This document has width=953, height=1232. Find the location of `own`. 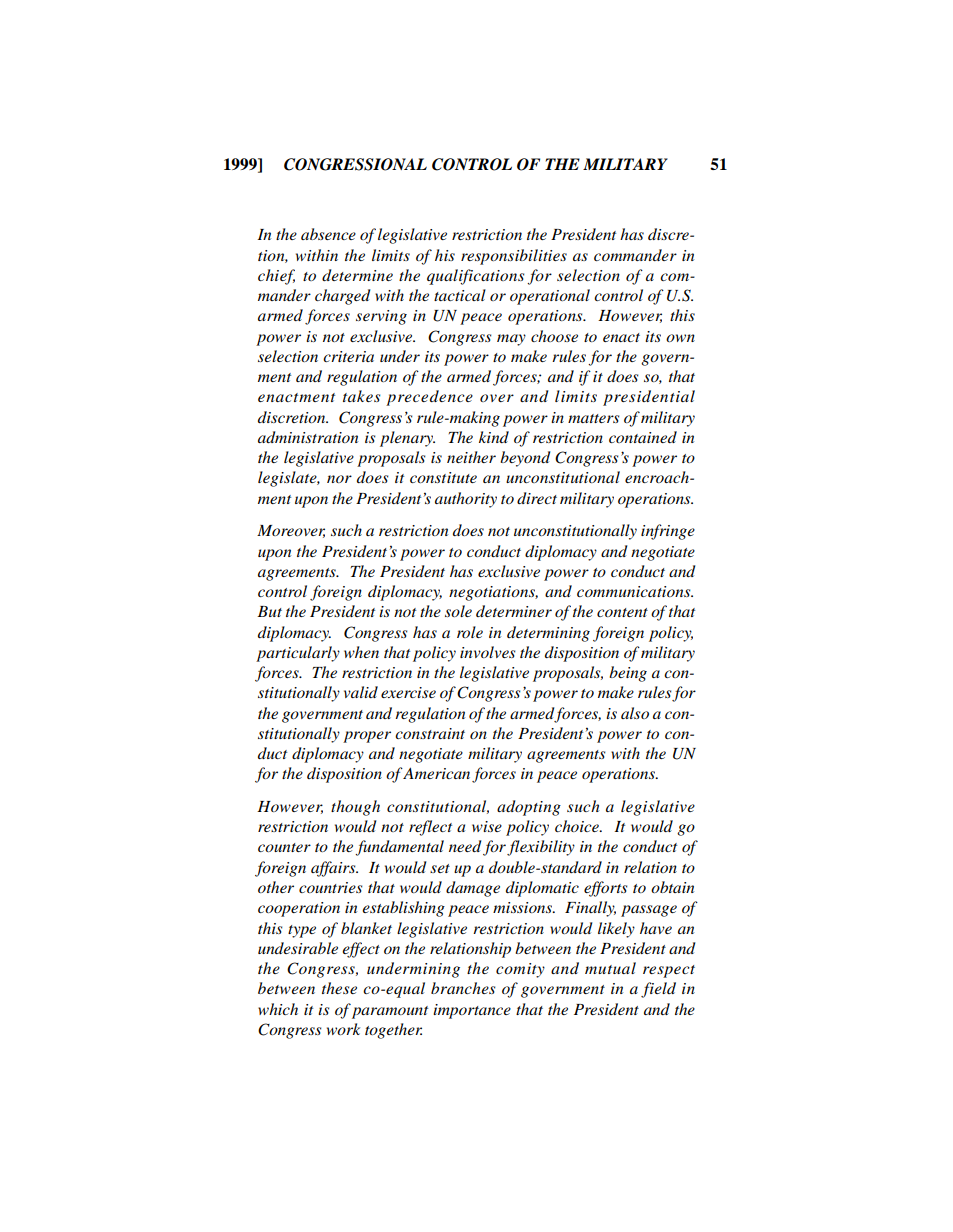

own is located at coordinates (680, 338).
